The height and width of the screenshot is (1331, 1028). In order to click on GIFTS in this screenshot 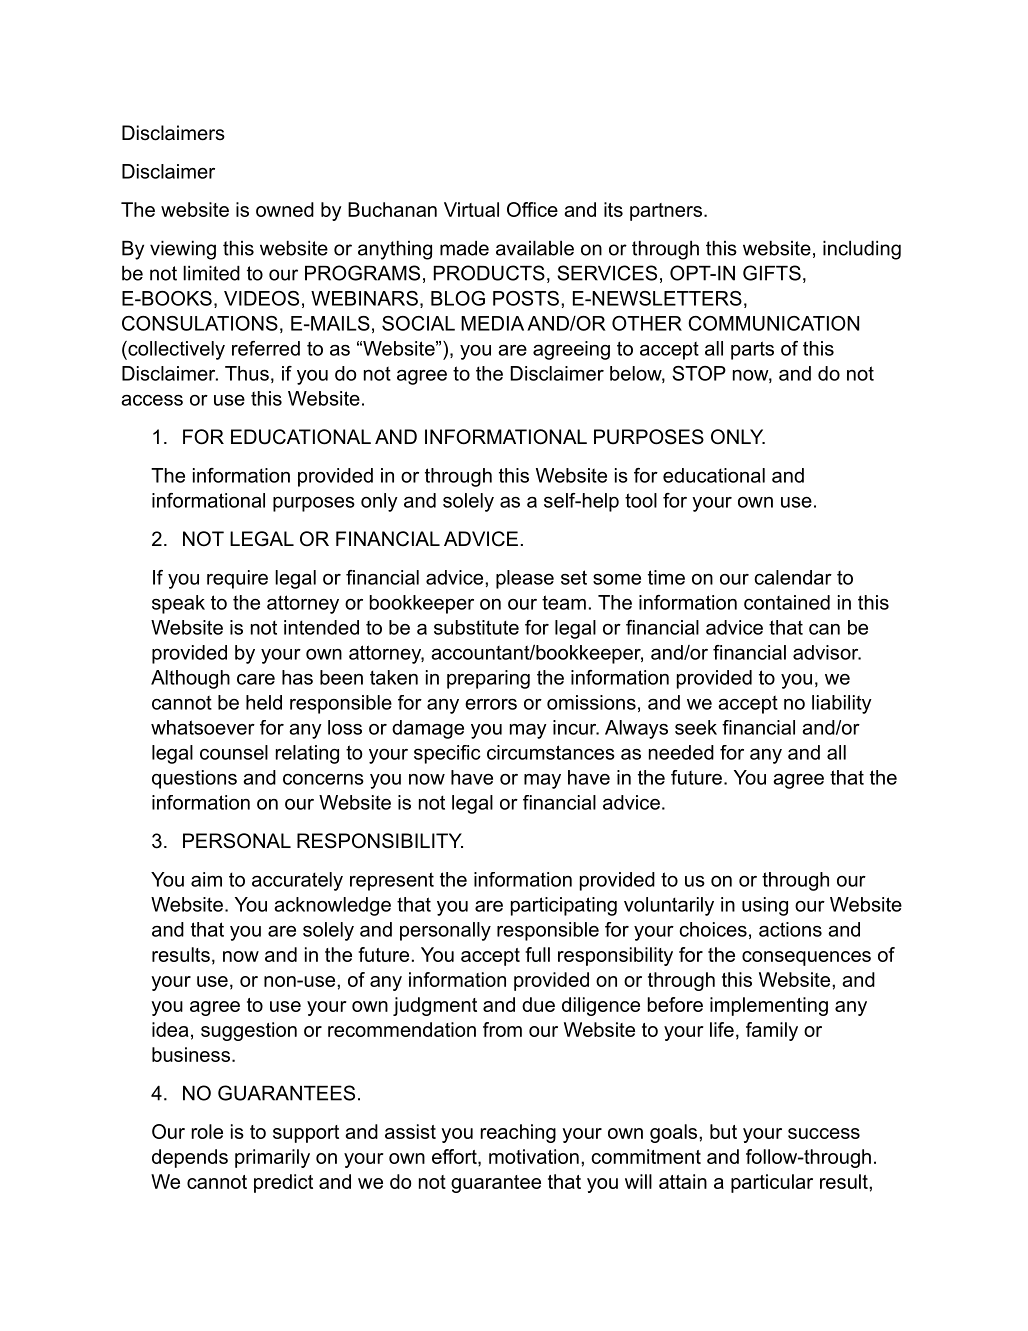, I will do `click(772, 273)`.
